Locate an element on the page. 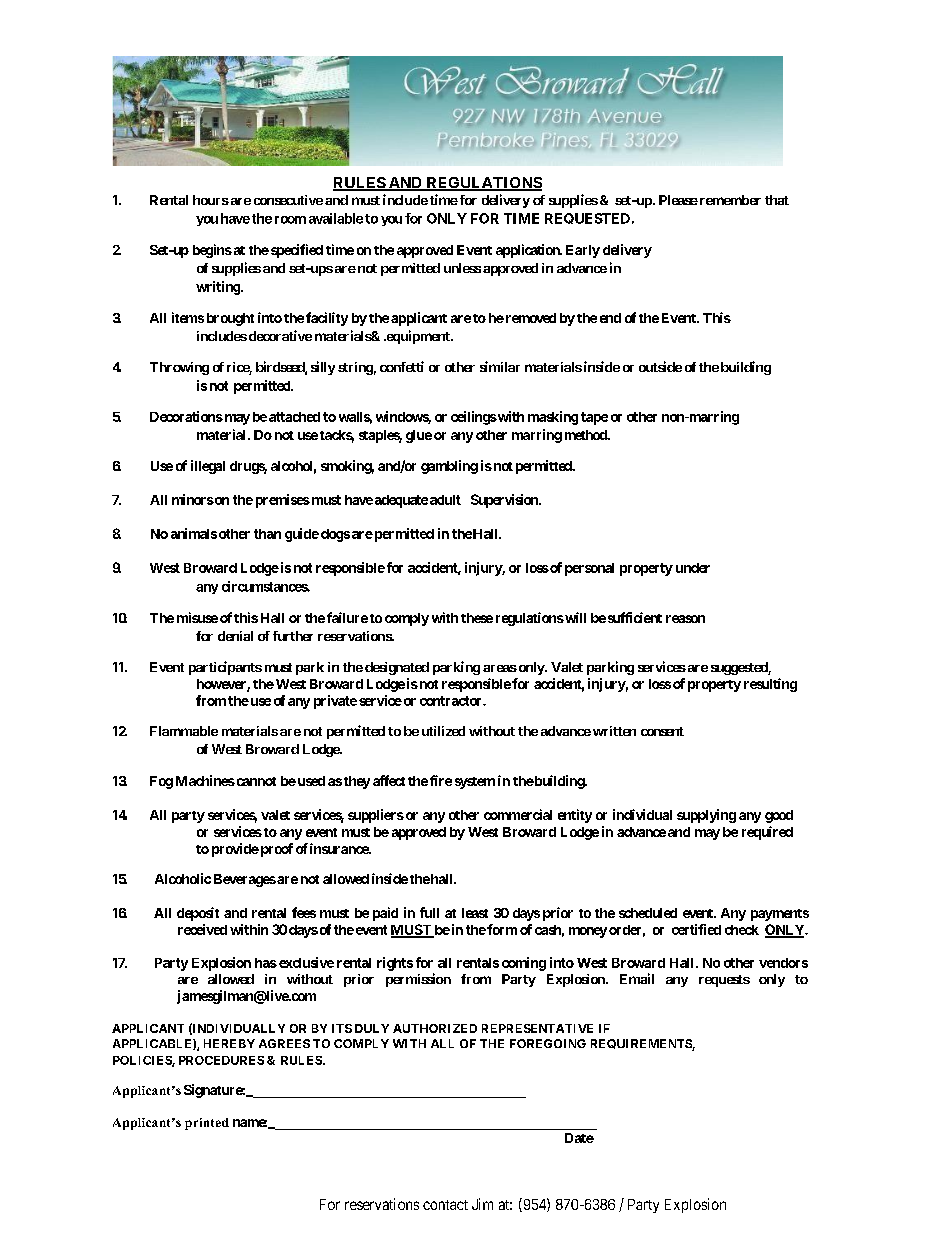  remember is located at coordinates (729, 200).
